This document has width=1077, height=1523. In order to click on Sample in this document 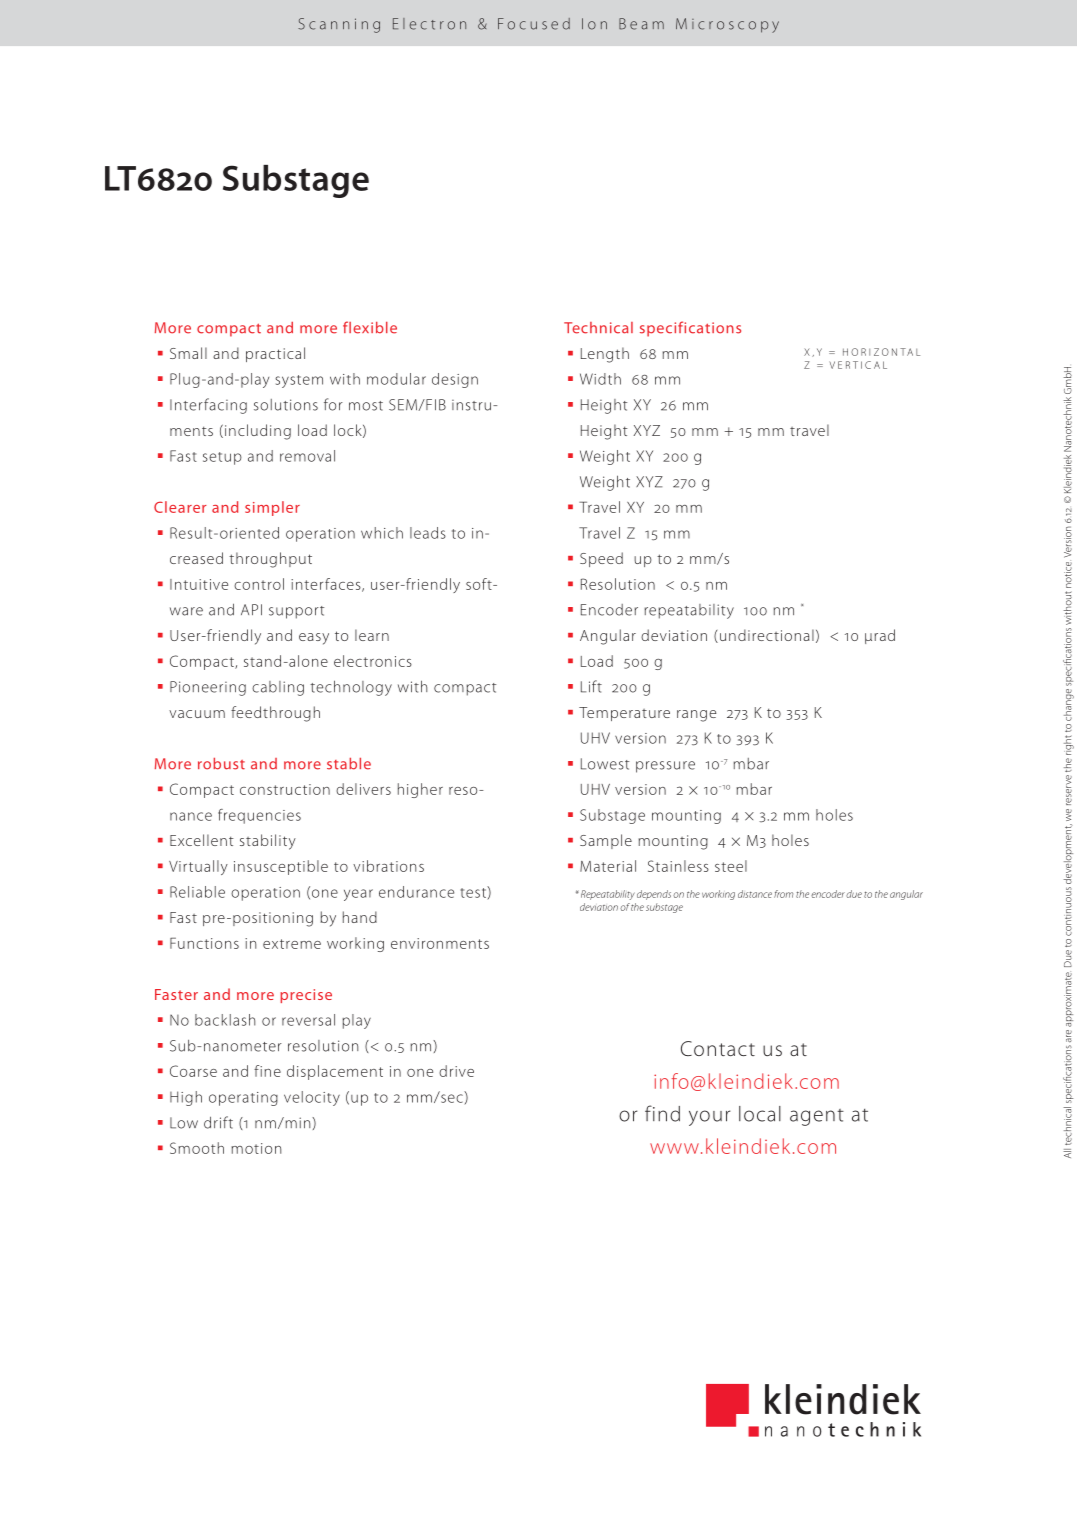, I will do `click(606, 841)`.
